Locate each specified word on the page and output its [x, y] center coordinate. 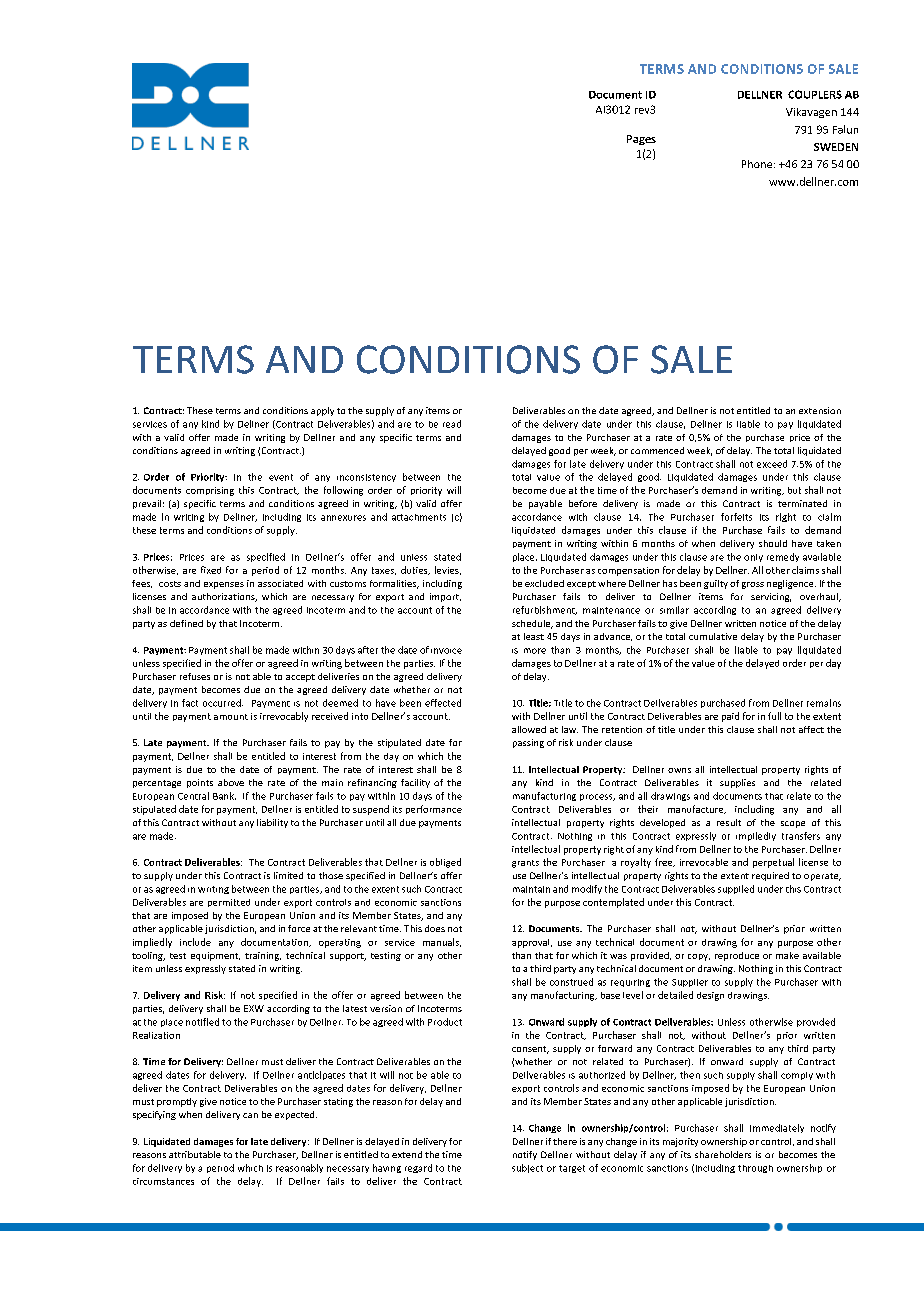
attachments [419, 517]
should [773, 543]
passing [528, 743]
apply [322, 411]
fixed [211, 570]
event [281, 477]
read [452, 424]
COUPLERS [815, 94]
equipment [215, 956]
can [250, 1115]
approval [532, 943]
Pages [641, 140]
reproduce [737, 956]
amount [231, 717]
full [774, 716]
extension [820, 410]
